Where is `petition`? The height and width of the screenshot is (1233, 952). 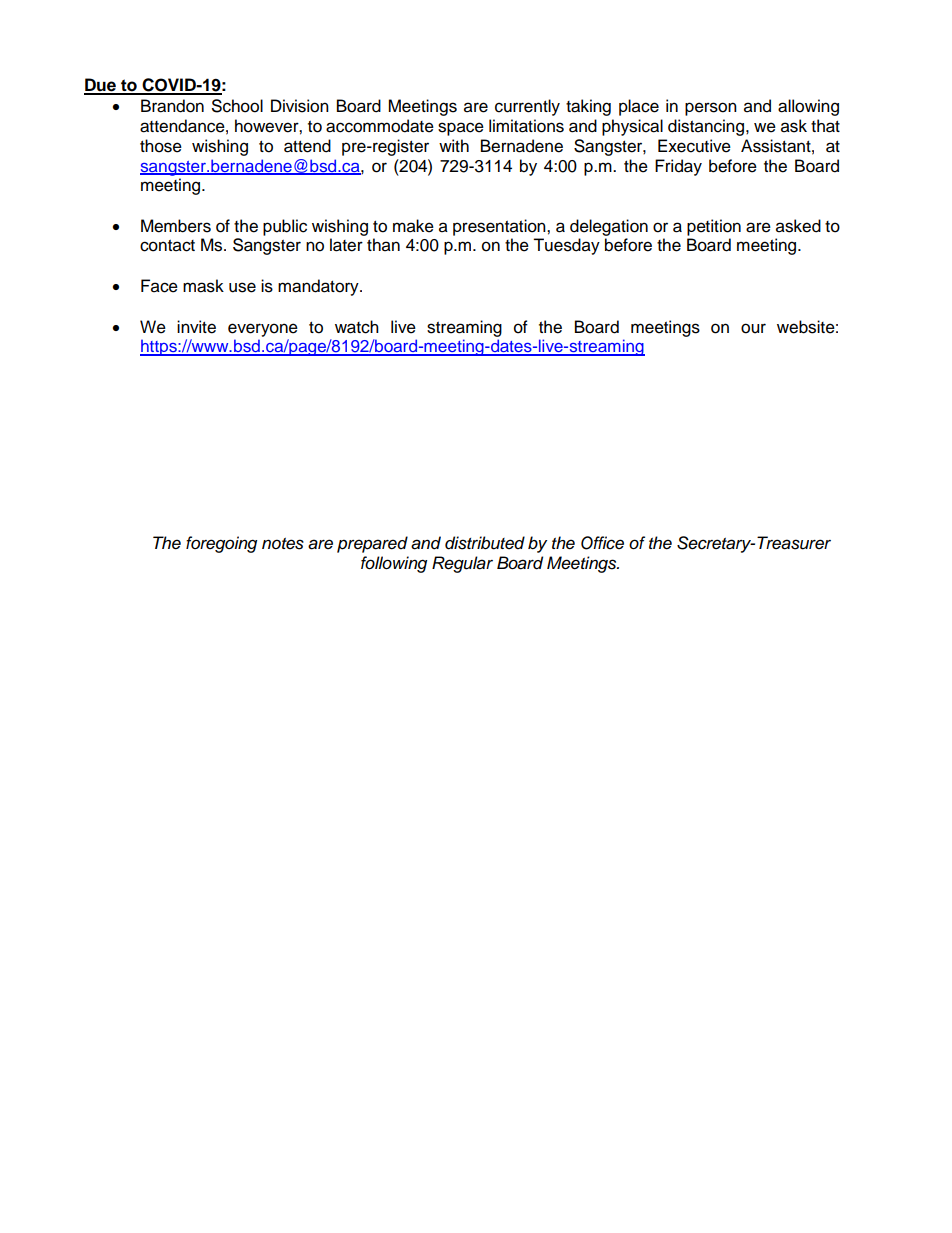
petition is located at coordinates (714, 227).
